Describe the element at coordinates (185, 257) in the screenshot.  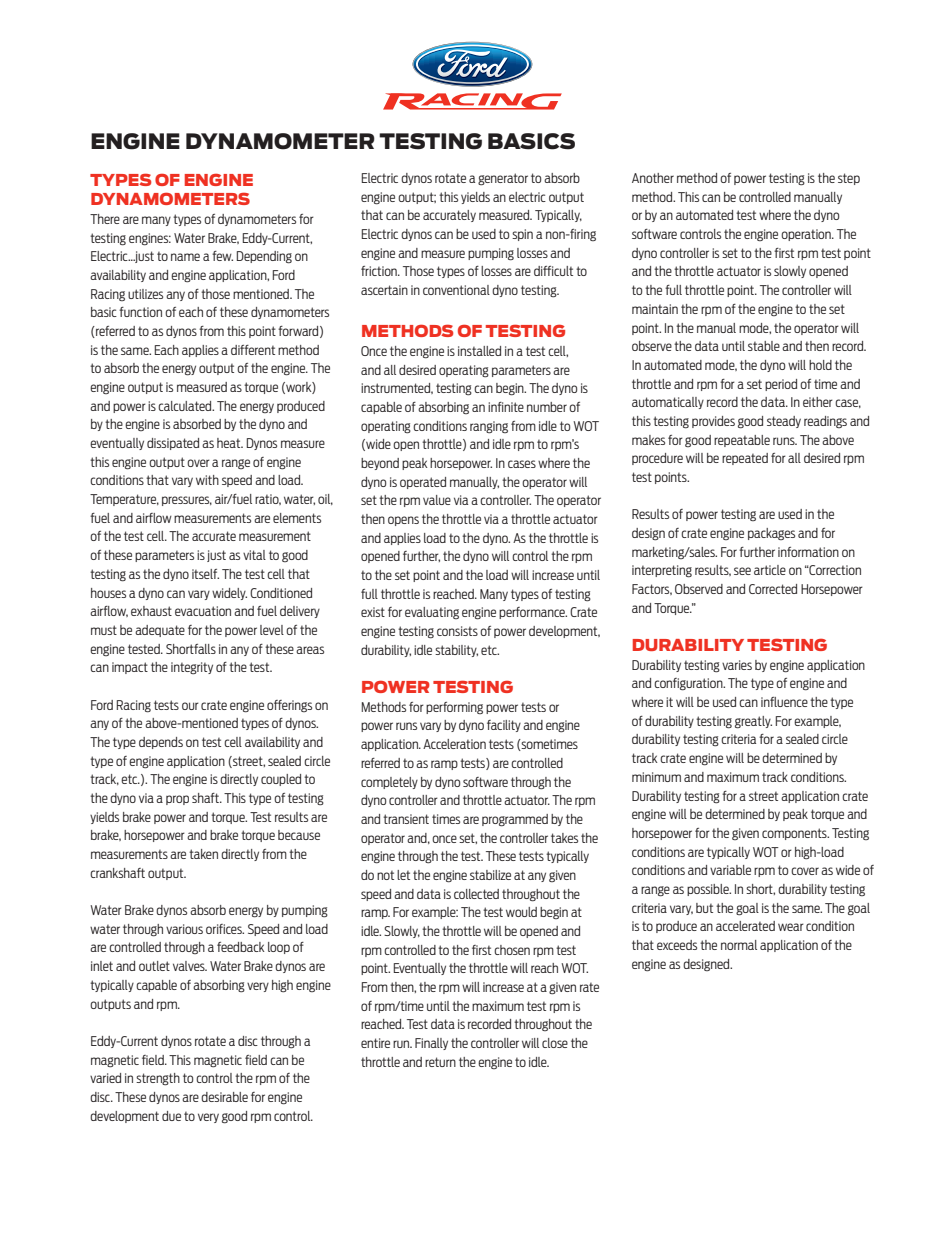
I see `name` at that location.
